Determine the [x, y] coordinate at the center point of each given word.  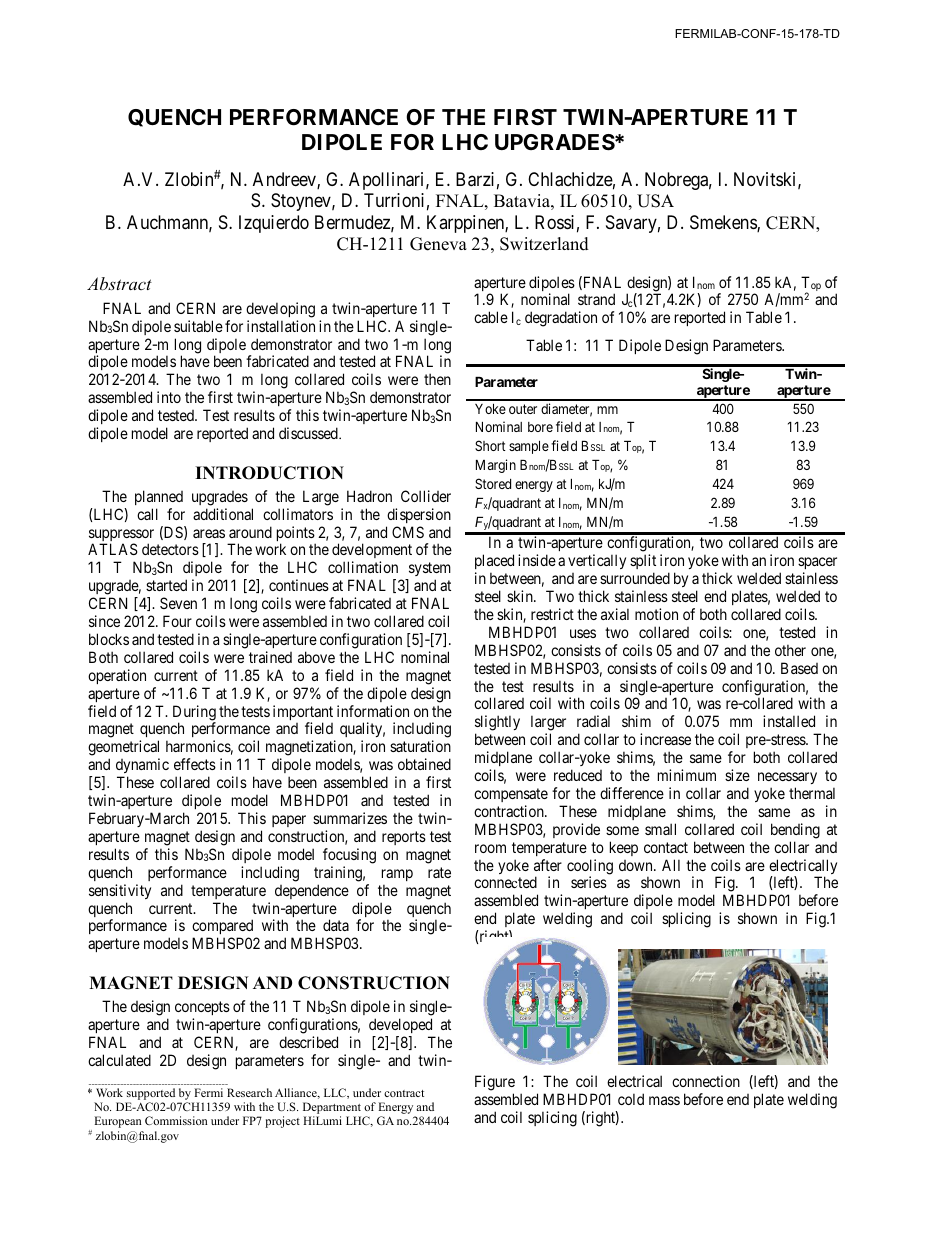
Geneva [438, 244]
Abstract [119, 283]
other [790, 650]
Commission [176, 1120]
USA [655, 201]
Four [177, 621]
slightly [497, 724]
